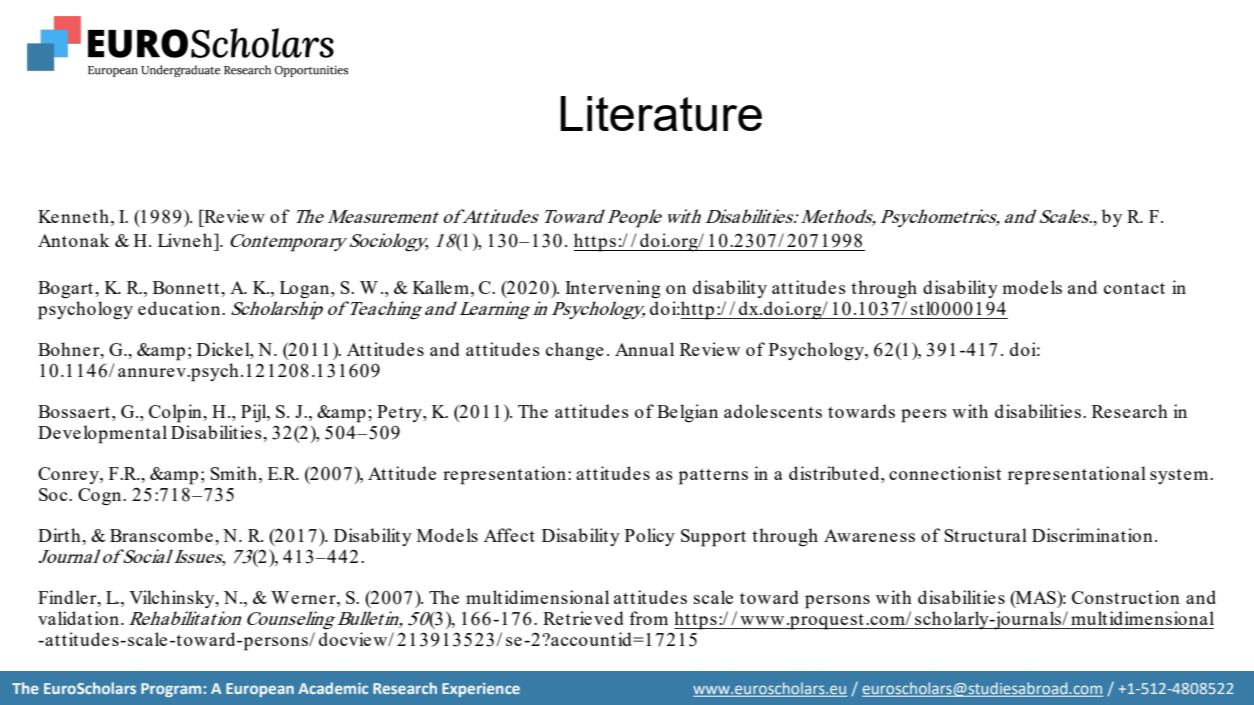 The height and width of the document is (705, 1254). What do you see at coordinates (661, 113) in the document?
I see `Literature` at bounding box center [661, 113].
